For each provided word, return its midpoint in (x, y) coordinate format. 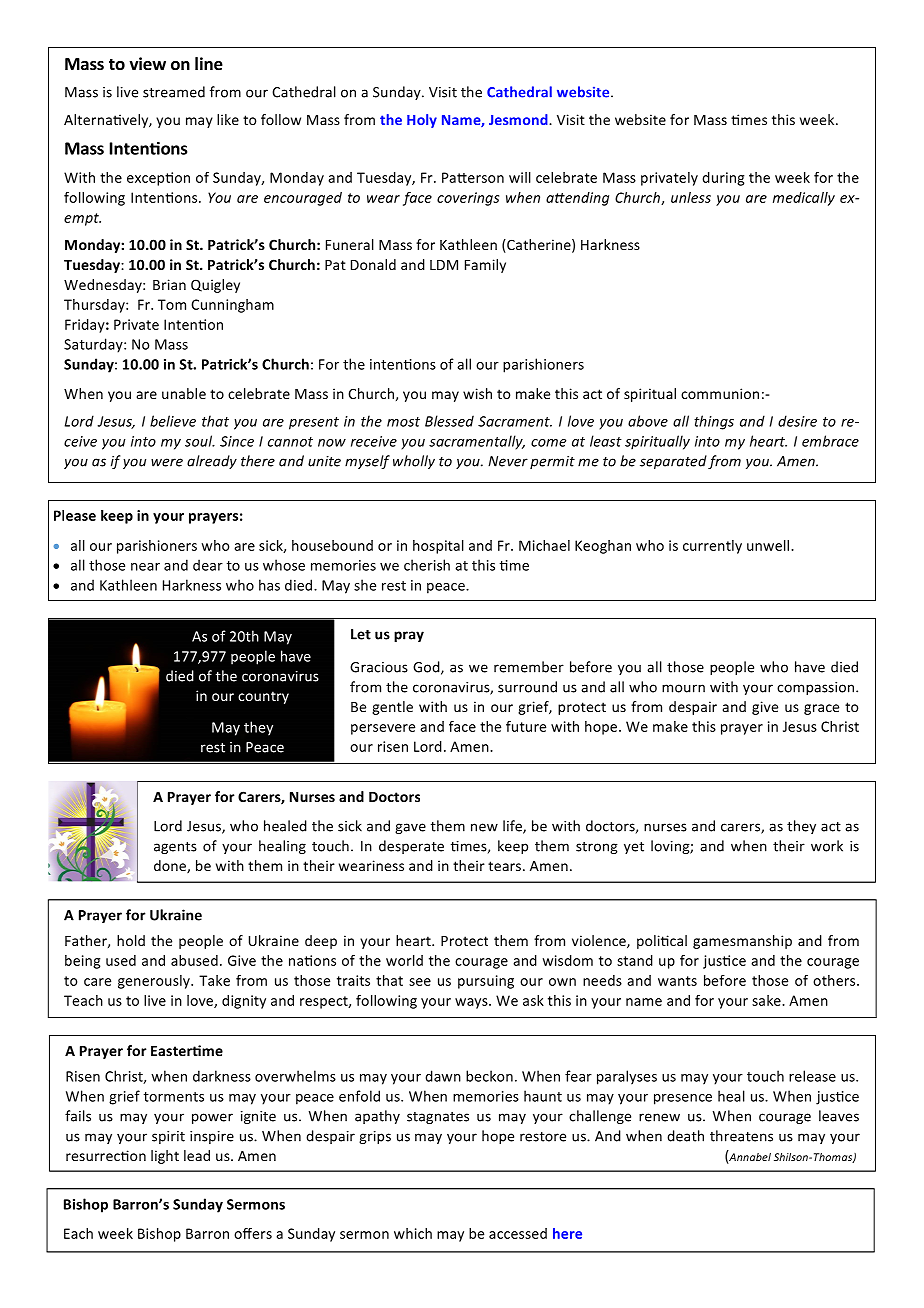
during (723, 179)
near (145, 567)
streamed (174, 92)
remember (529, 667)
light (165, 1157)
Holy (422, 121)
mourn (683, 688)
